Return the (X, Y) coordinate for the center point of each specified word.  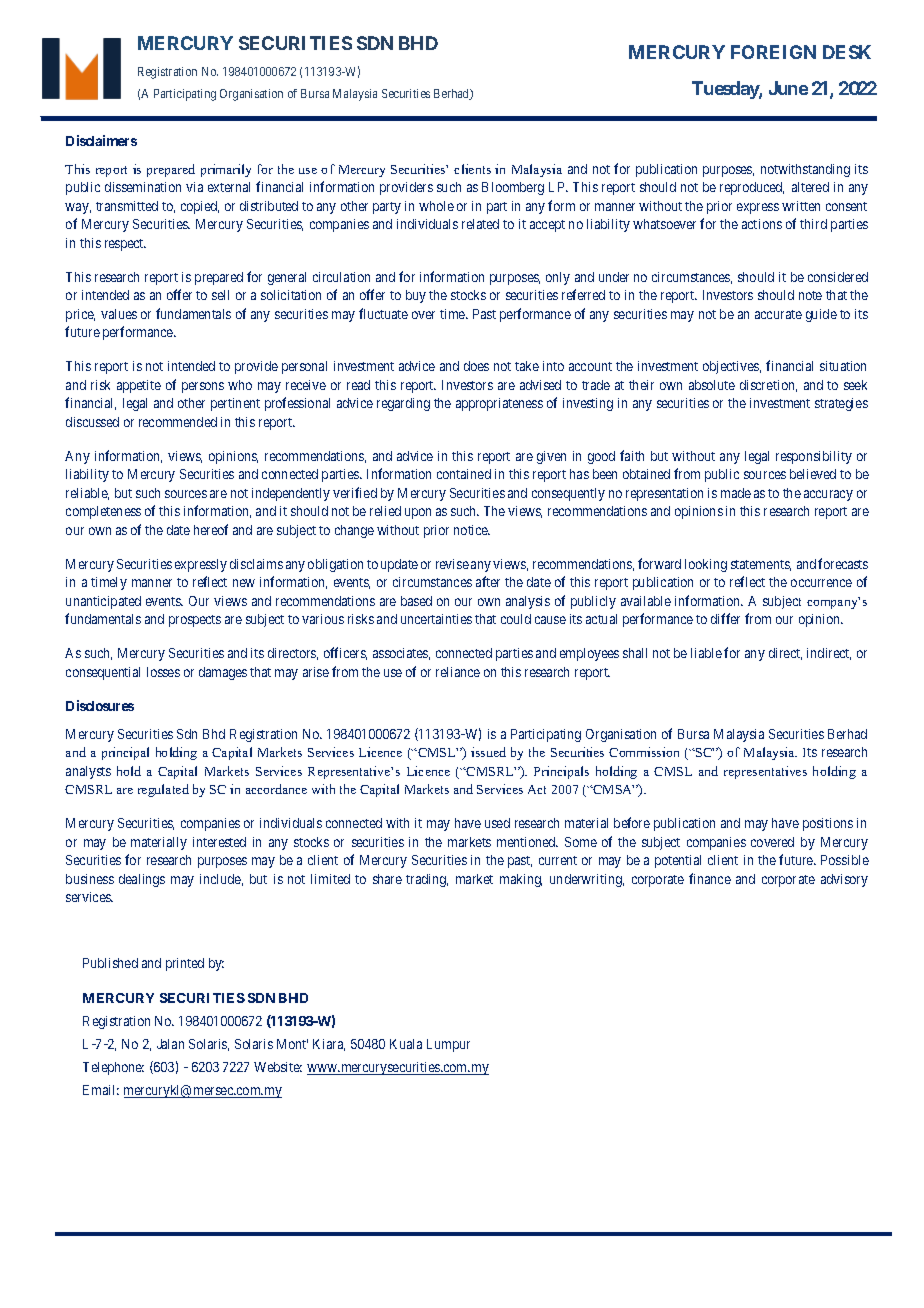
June (788, 88)
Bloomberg (513, 188)
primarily (226, 170)
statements (761, 565)
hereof (211, 529)
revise (452, 564)
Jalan (170, 1044)
